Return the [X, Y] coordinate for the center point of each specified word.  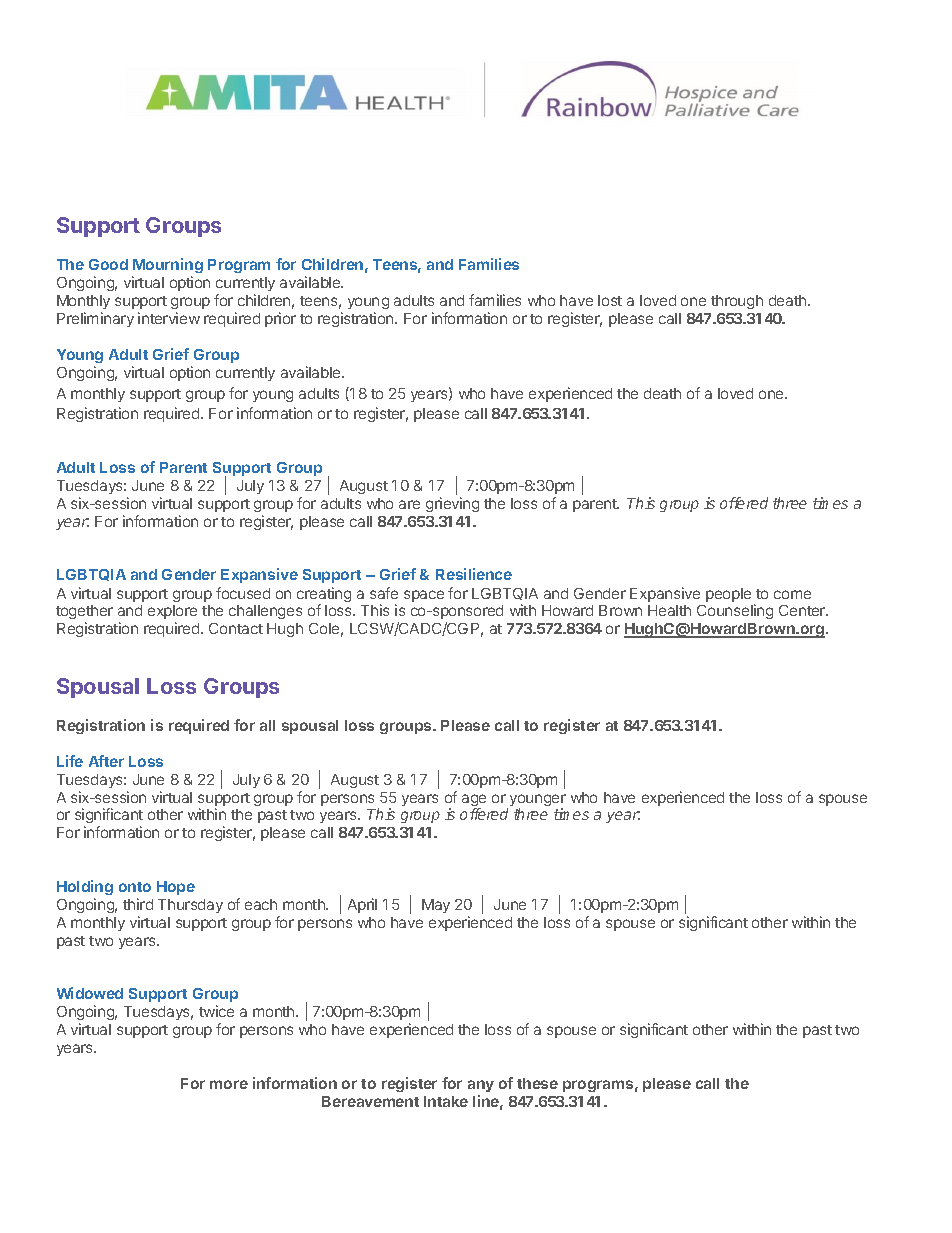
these [537, 1083]
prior [280, 319]
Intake [446, 1101]
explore [172, 614]
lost [610, 300]
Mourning [167, 267]
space [424, 596]
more [229, 1084]
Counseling [735, 611]
